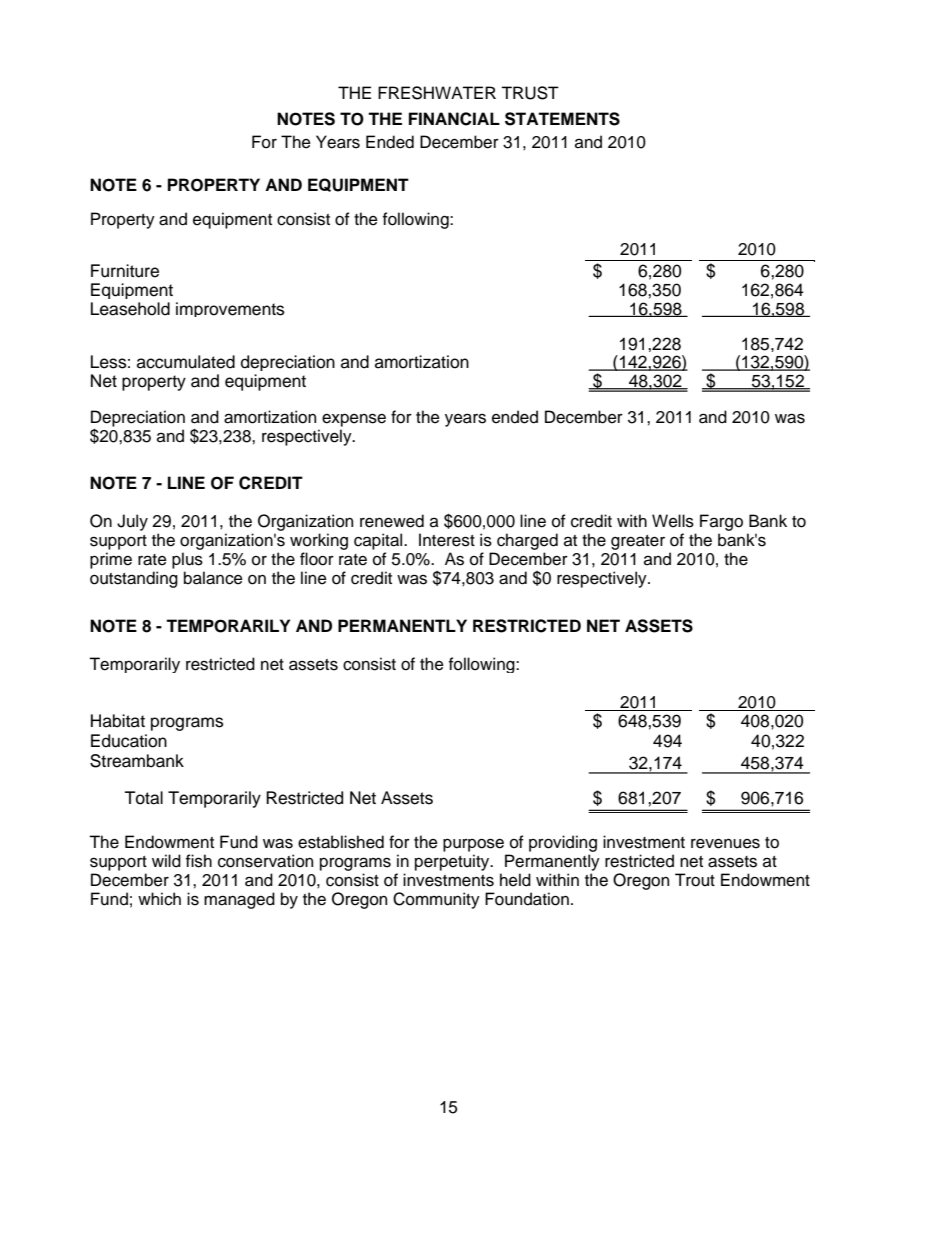  I want to click on greater, so click(638, 542).
